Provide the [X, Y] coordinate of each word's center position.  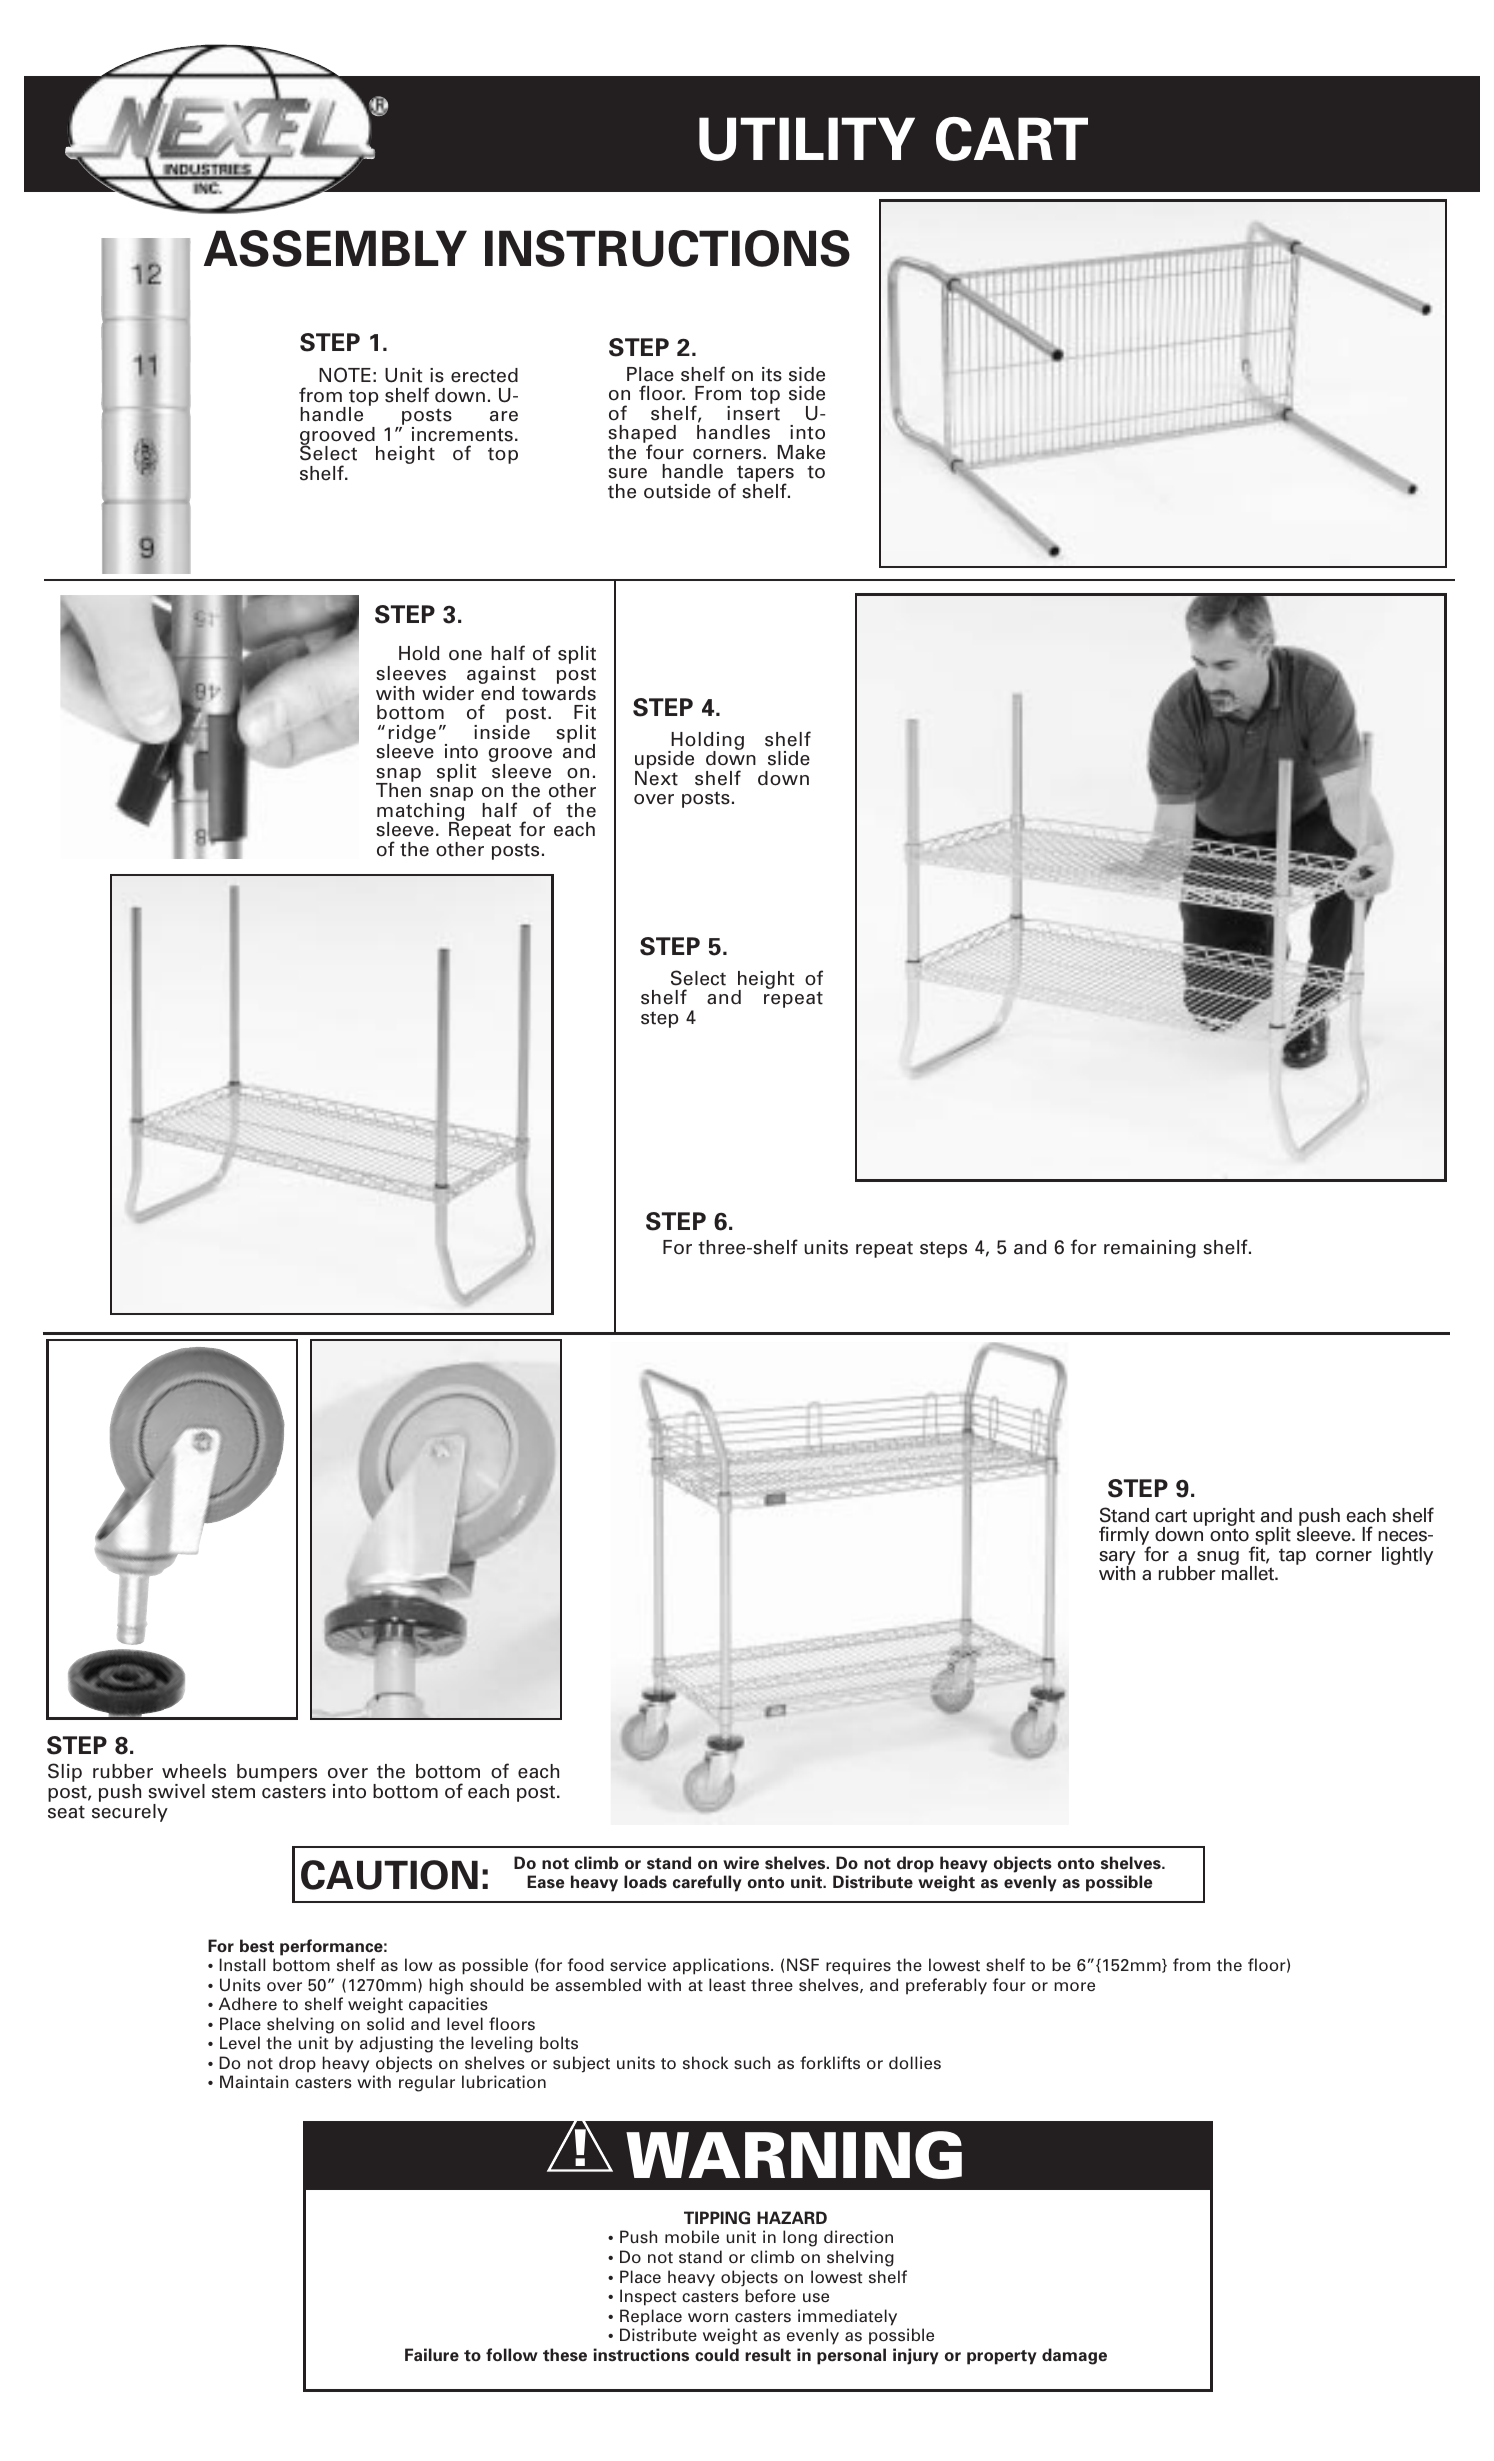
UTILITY [807, 139]
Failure [432, 2355]
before [770, 2295]
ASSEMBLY [335, 248]
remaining [1150, 1249]
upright [1224, 1518]
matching [420, 813]
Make [801, 452]
